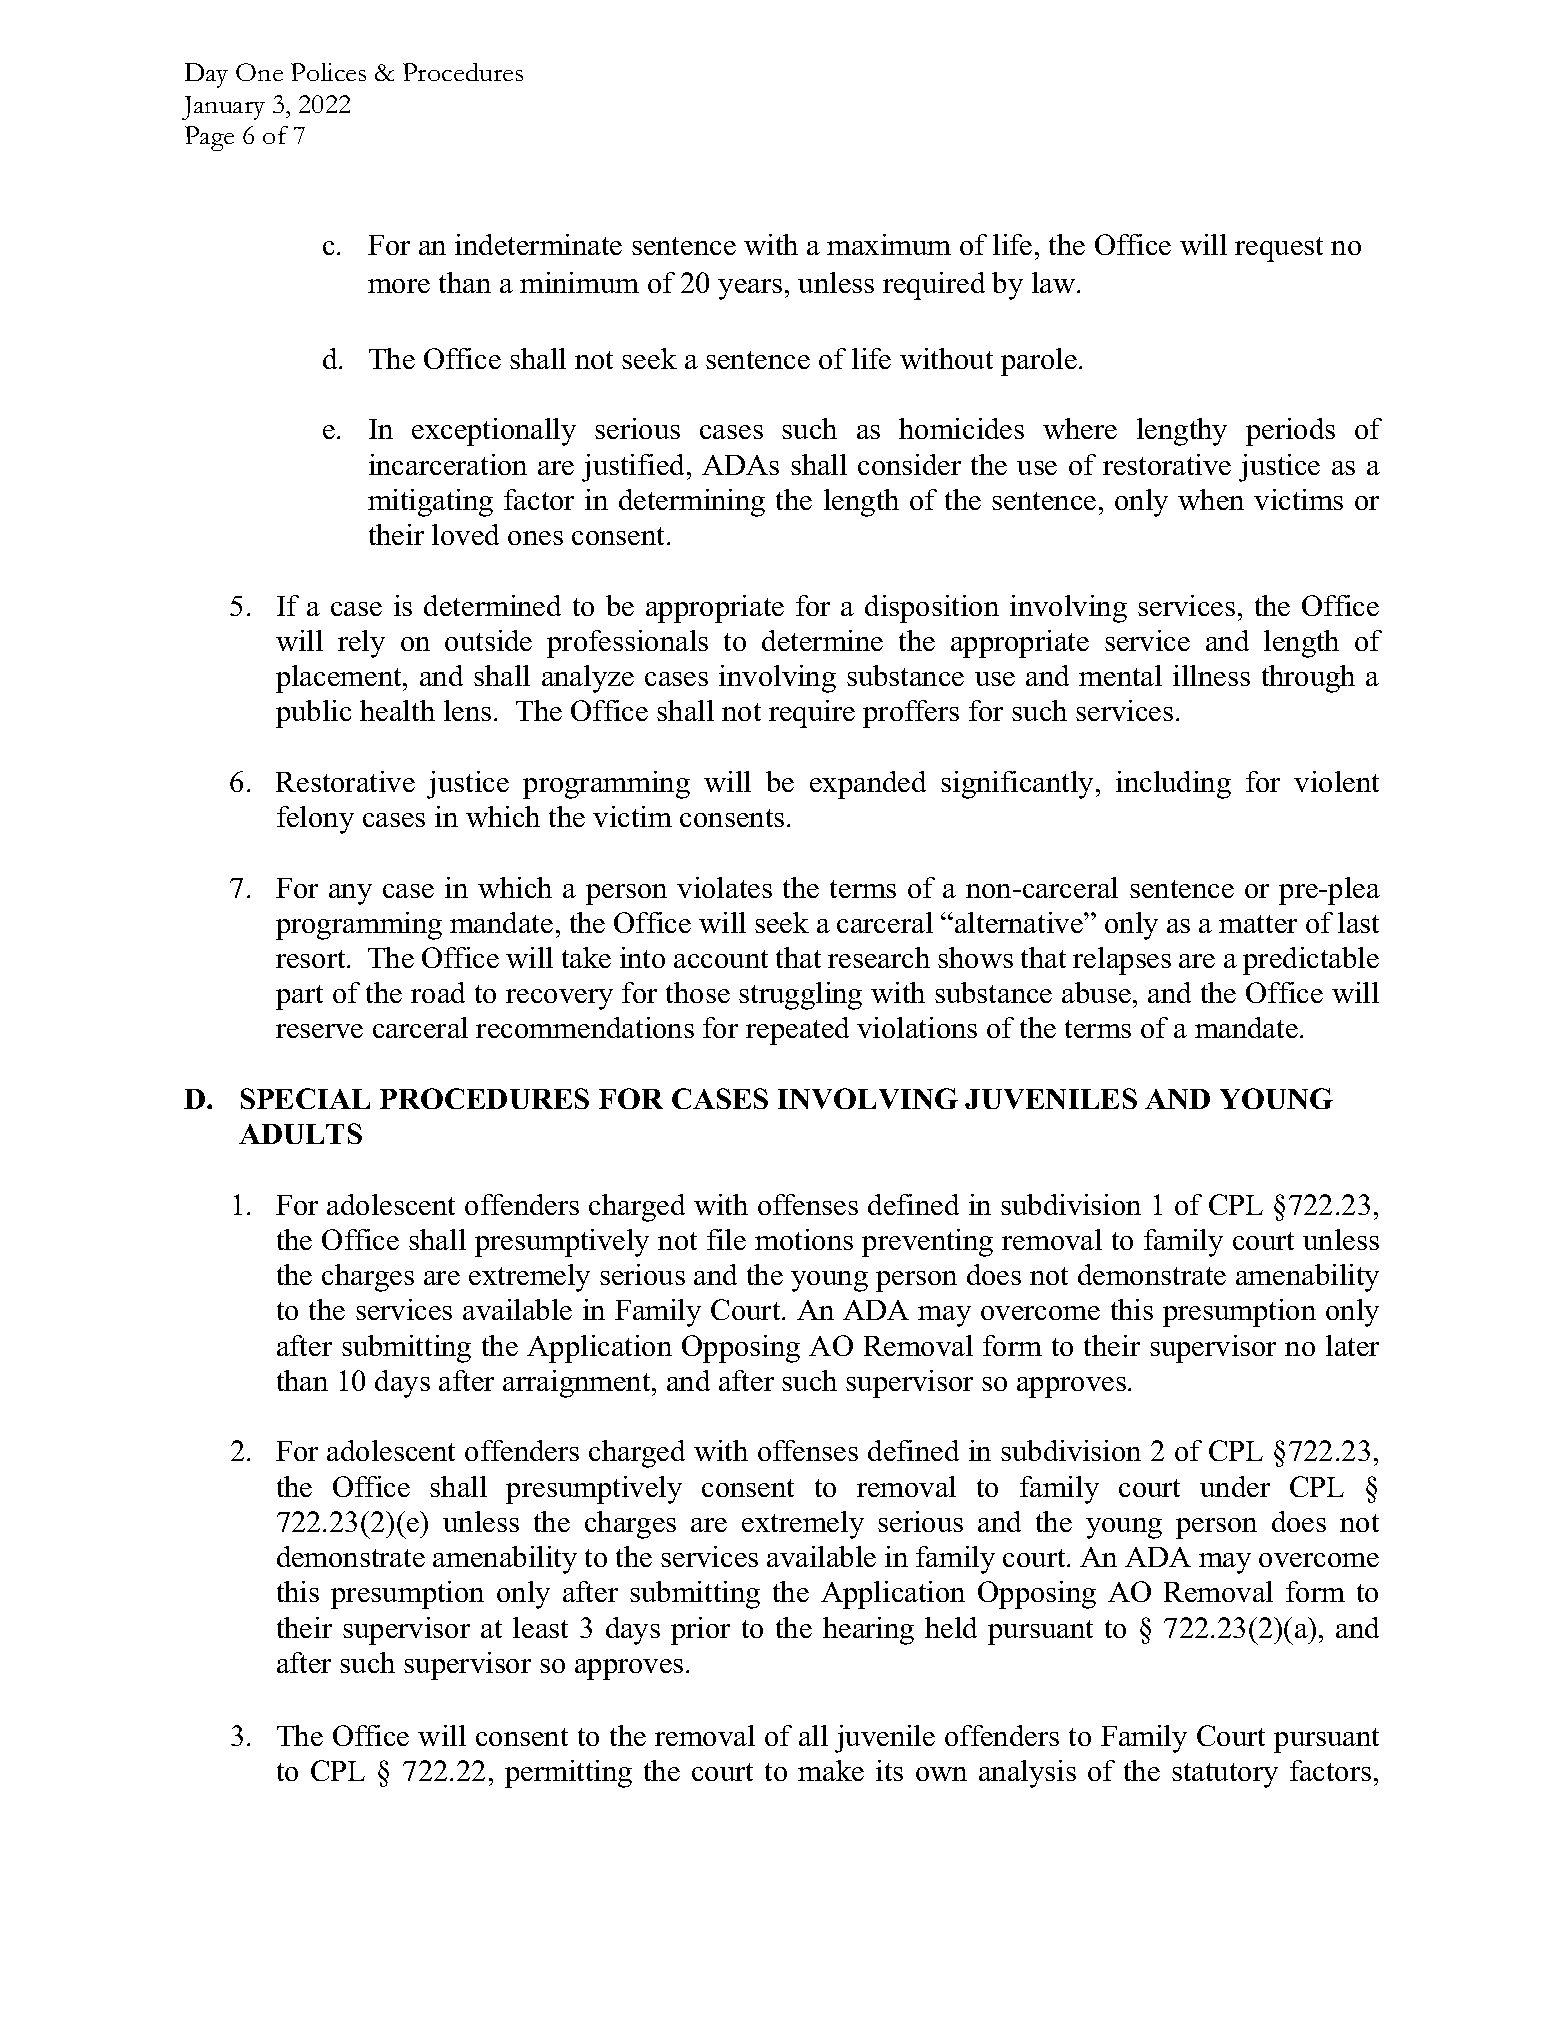  Describe the element at coordinates (911, 714) in the screenshot. I see `proffers` at that location.
